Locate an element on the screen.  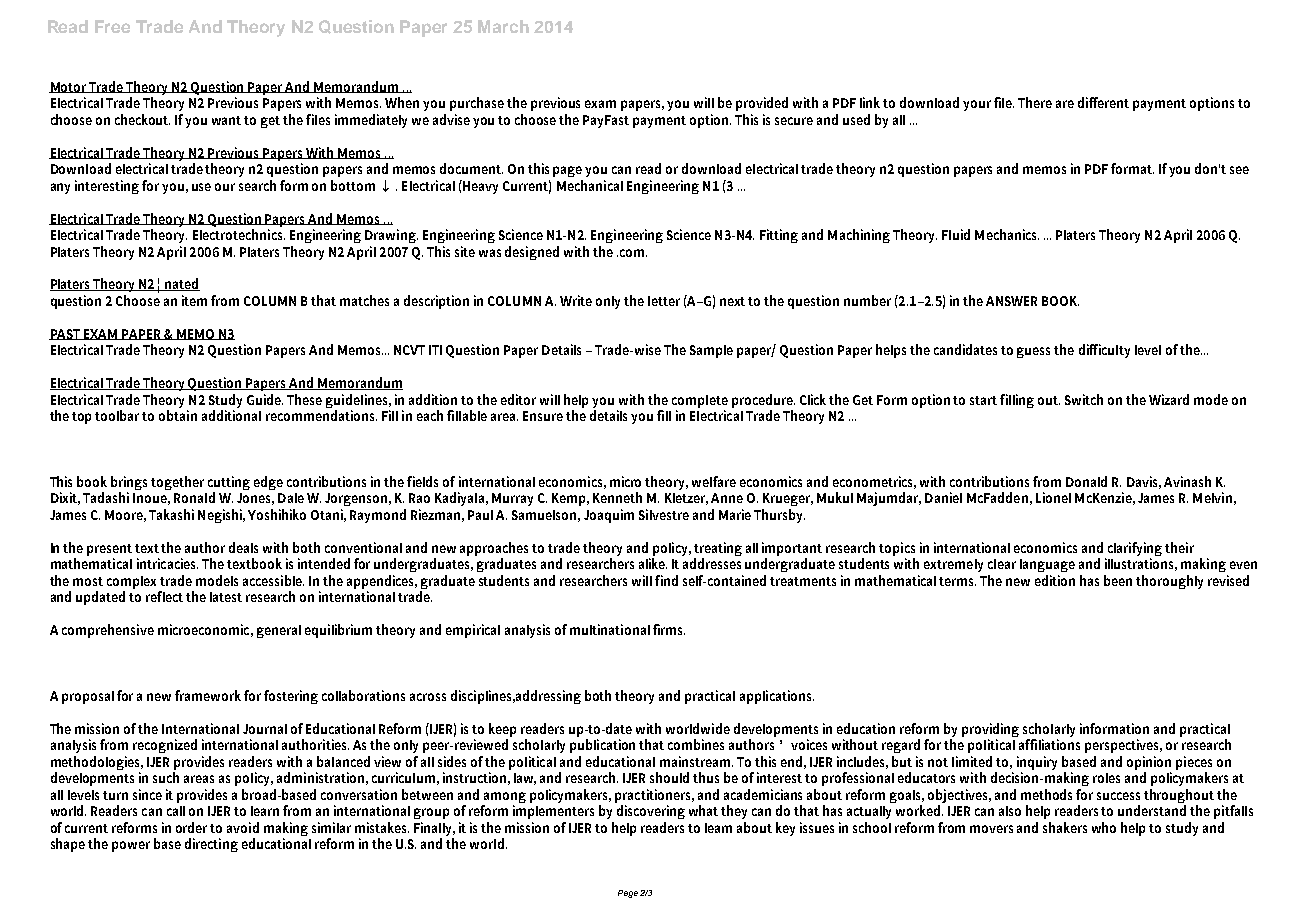
been is located at coordinates (1118, 580).
